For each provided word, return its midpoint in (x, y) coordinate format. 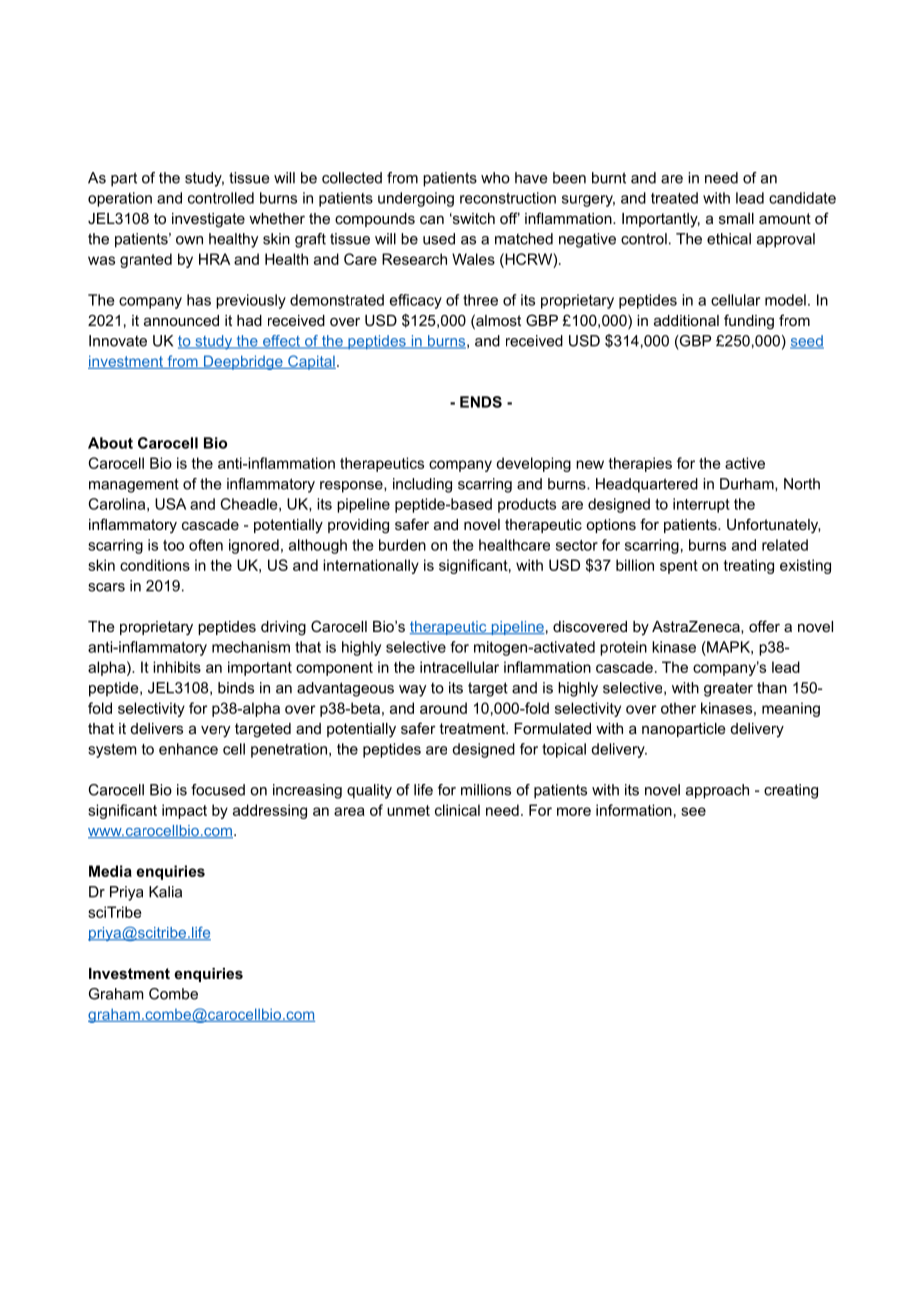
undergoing (416, 199)
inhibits (177, 667)
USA (170, 504)
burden (402, 545)
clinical (457, 810)
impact (184, 811)
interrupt (701, 505)
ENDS (481, 402)
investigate (208, 220)
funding (749, 322)
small (736, 218)
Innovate (118, 341)
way (412, 691)
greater (728, 690)
